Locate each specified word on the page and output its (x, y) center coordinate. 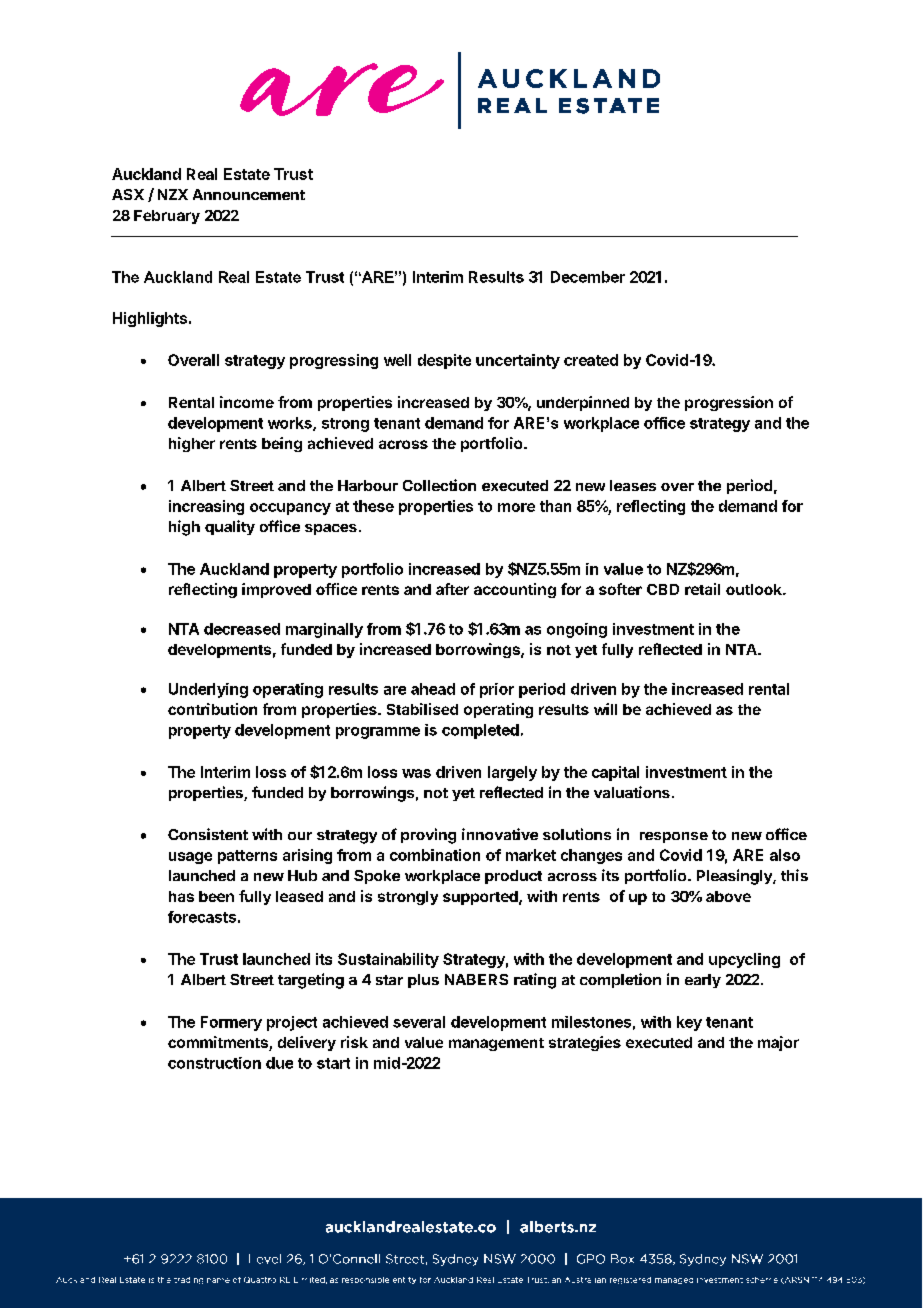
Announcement (249, 194)
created (591, 360)
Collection (439, 485)
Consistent (208, 834)
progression (729, 403)
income (247, 402)
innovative (500, 834)
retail (702, 589)
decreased (242, 629)
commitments (219, 1043)
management (496, 1044)
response (674, 837)
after (452, 589)
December (588, 277)
